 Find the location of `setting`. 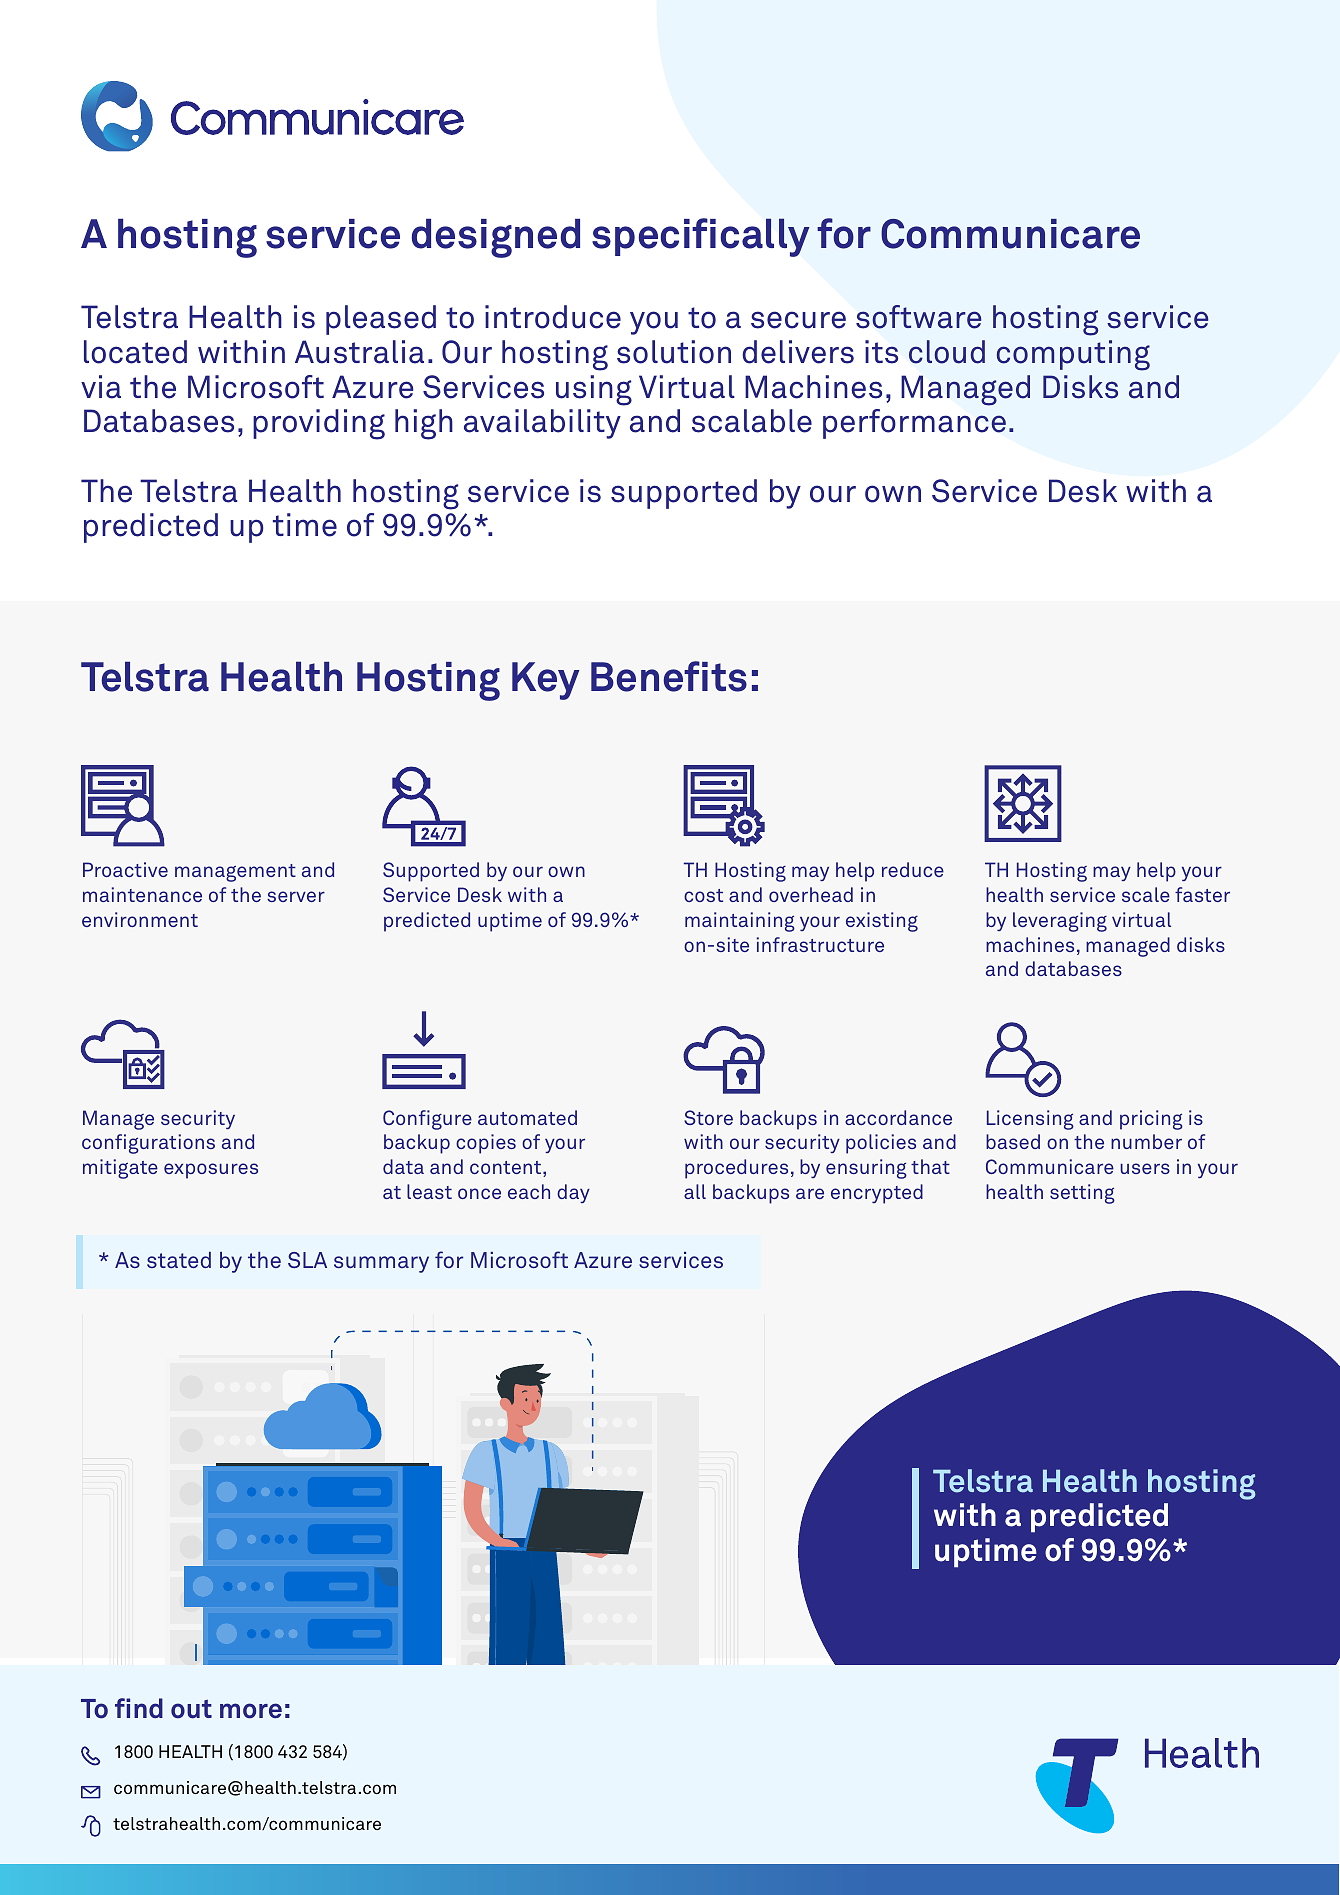

setting is located at coordinates (1082, 1194).
